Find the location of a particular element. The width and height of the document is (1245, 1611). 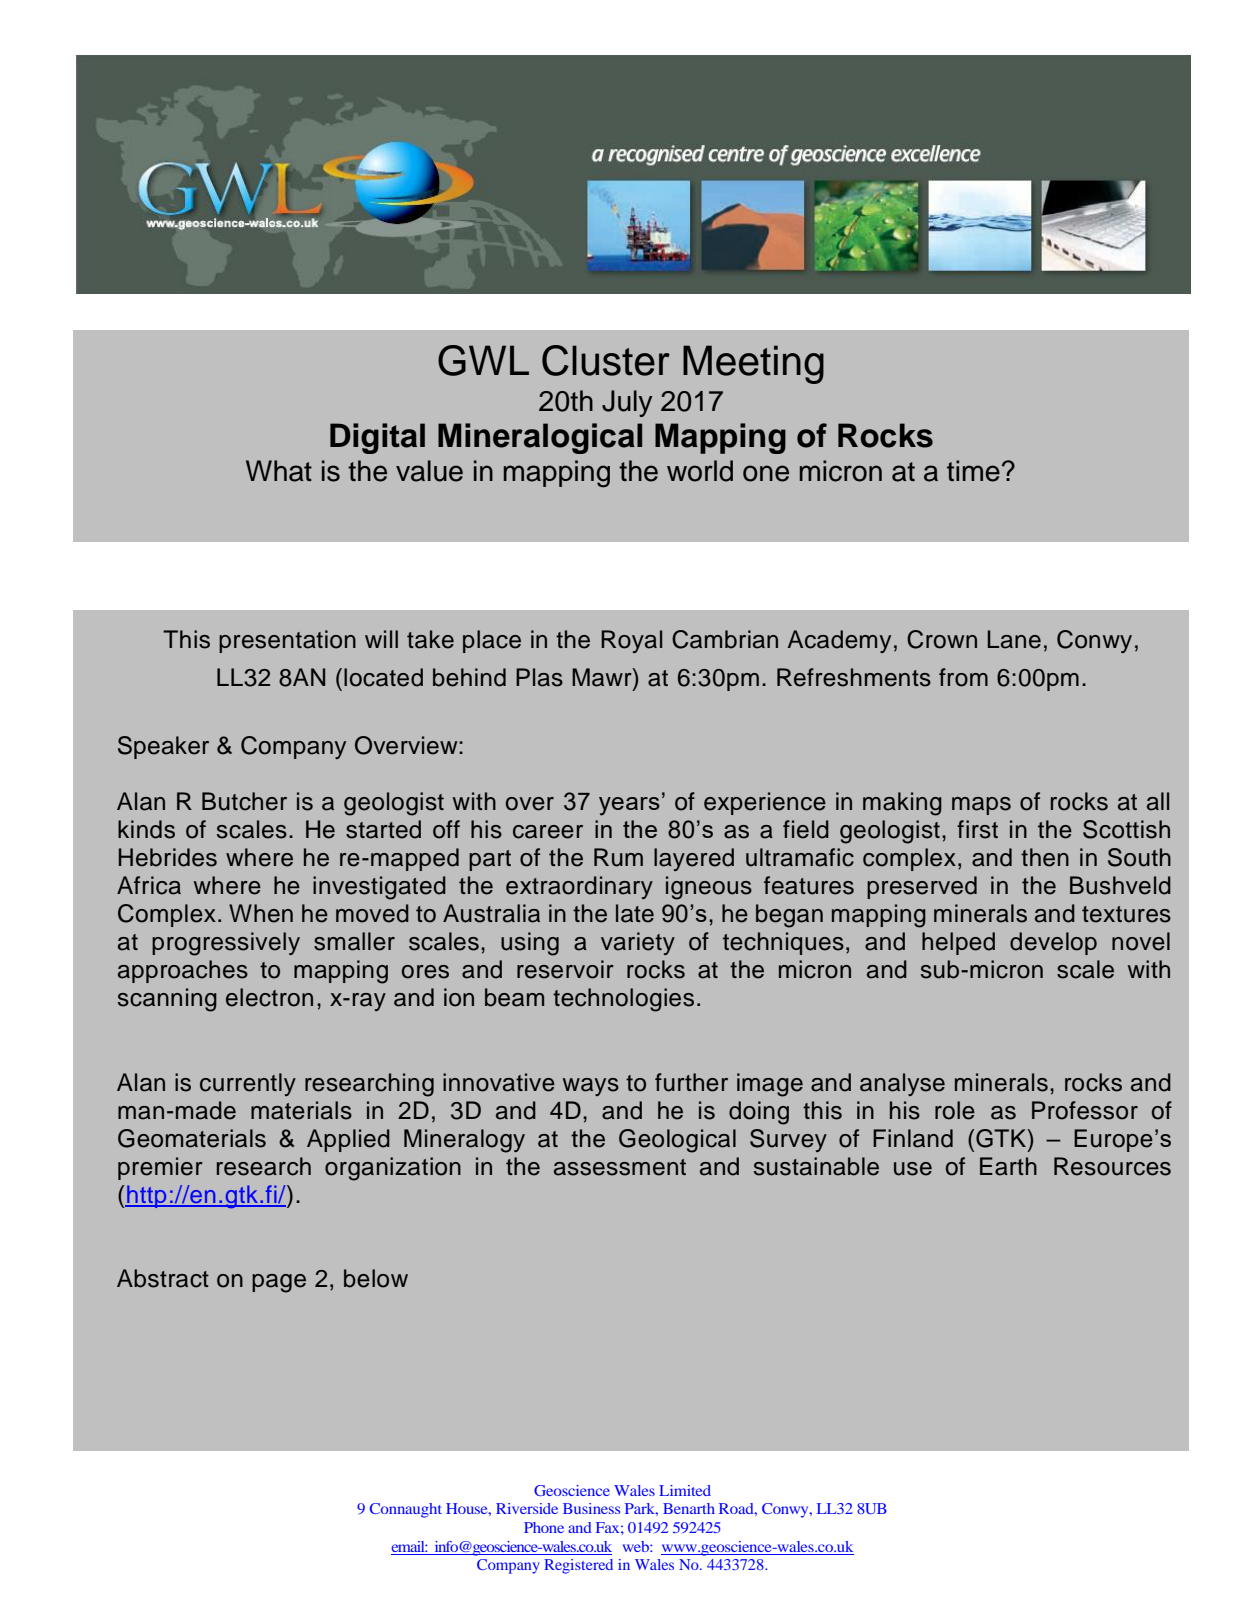

Butcher is located at coordinates (244, 801).
